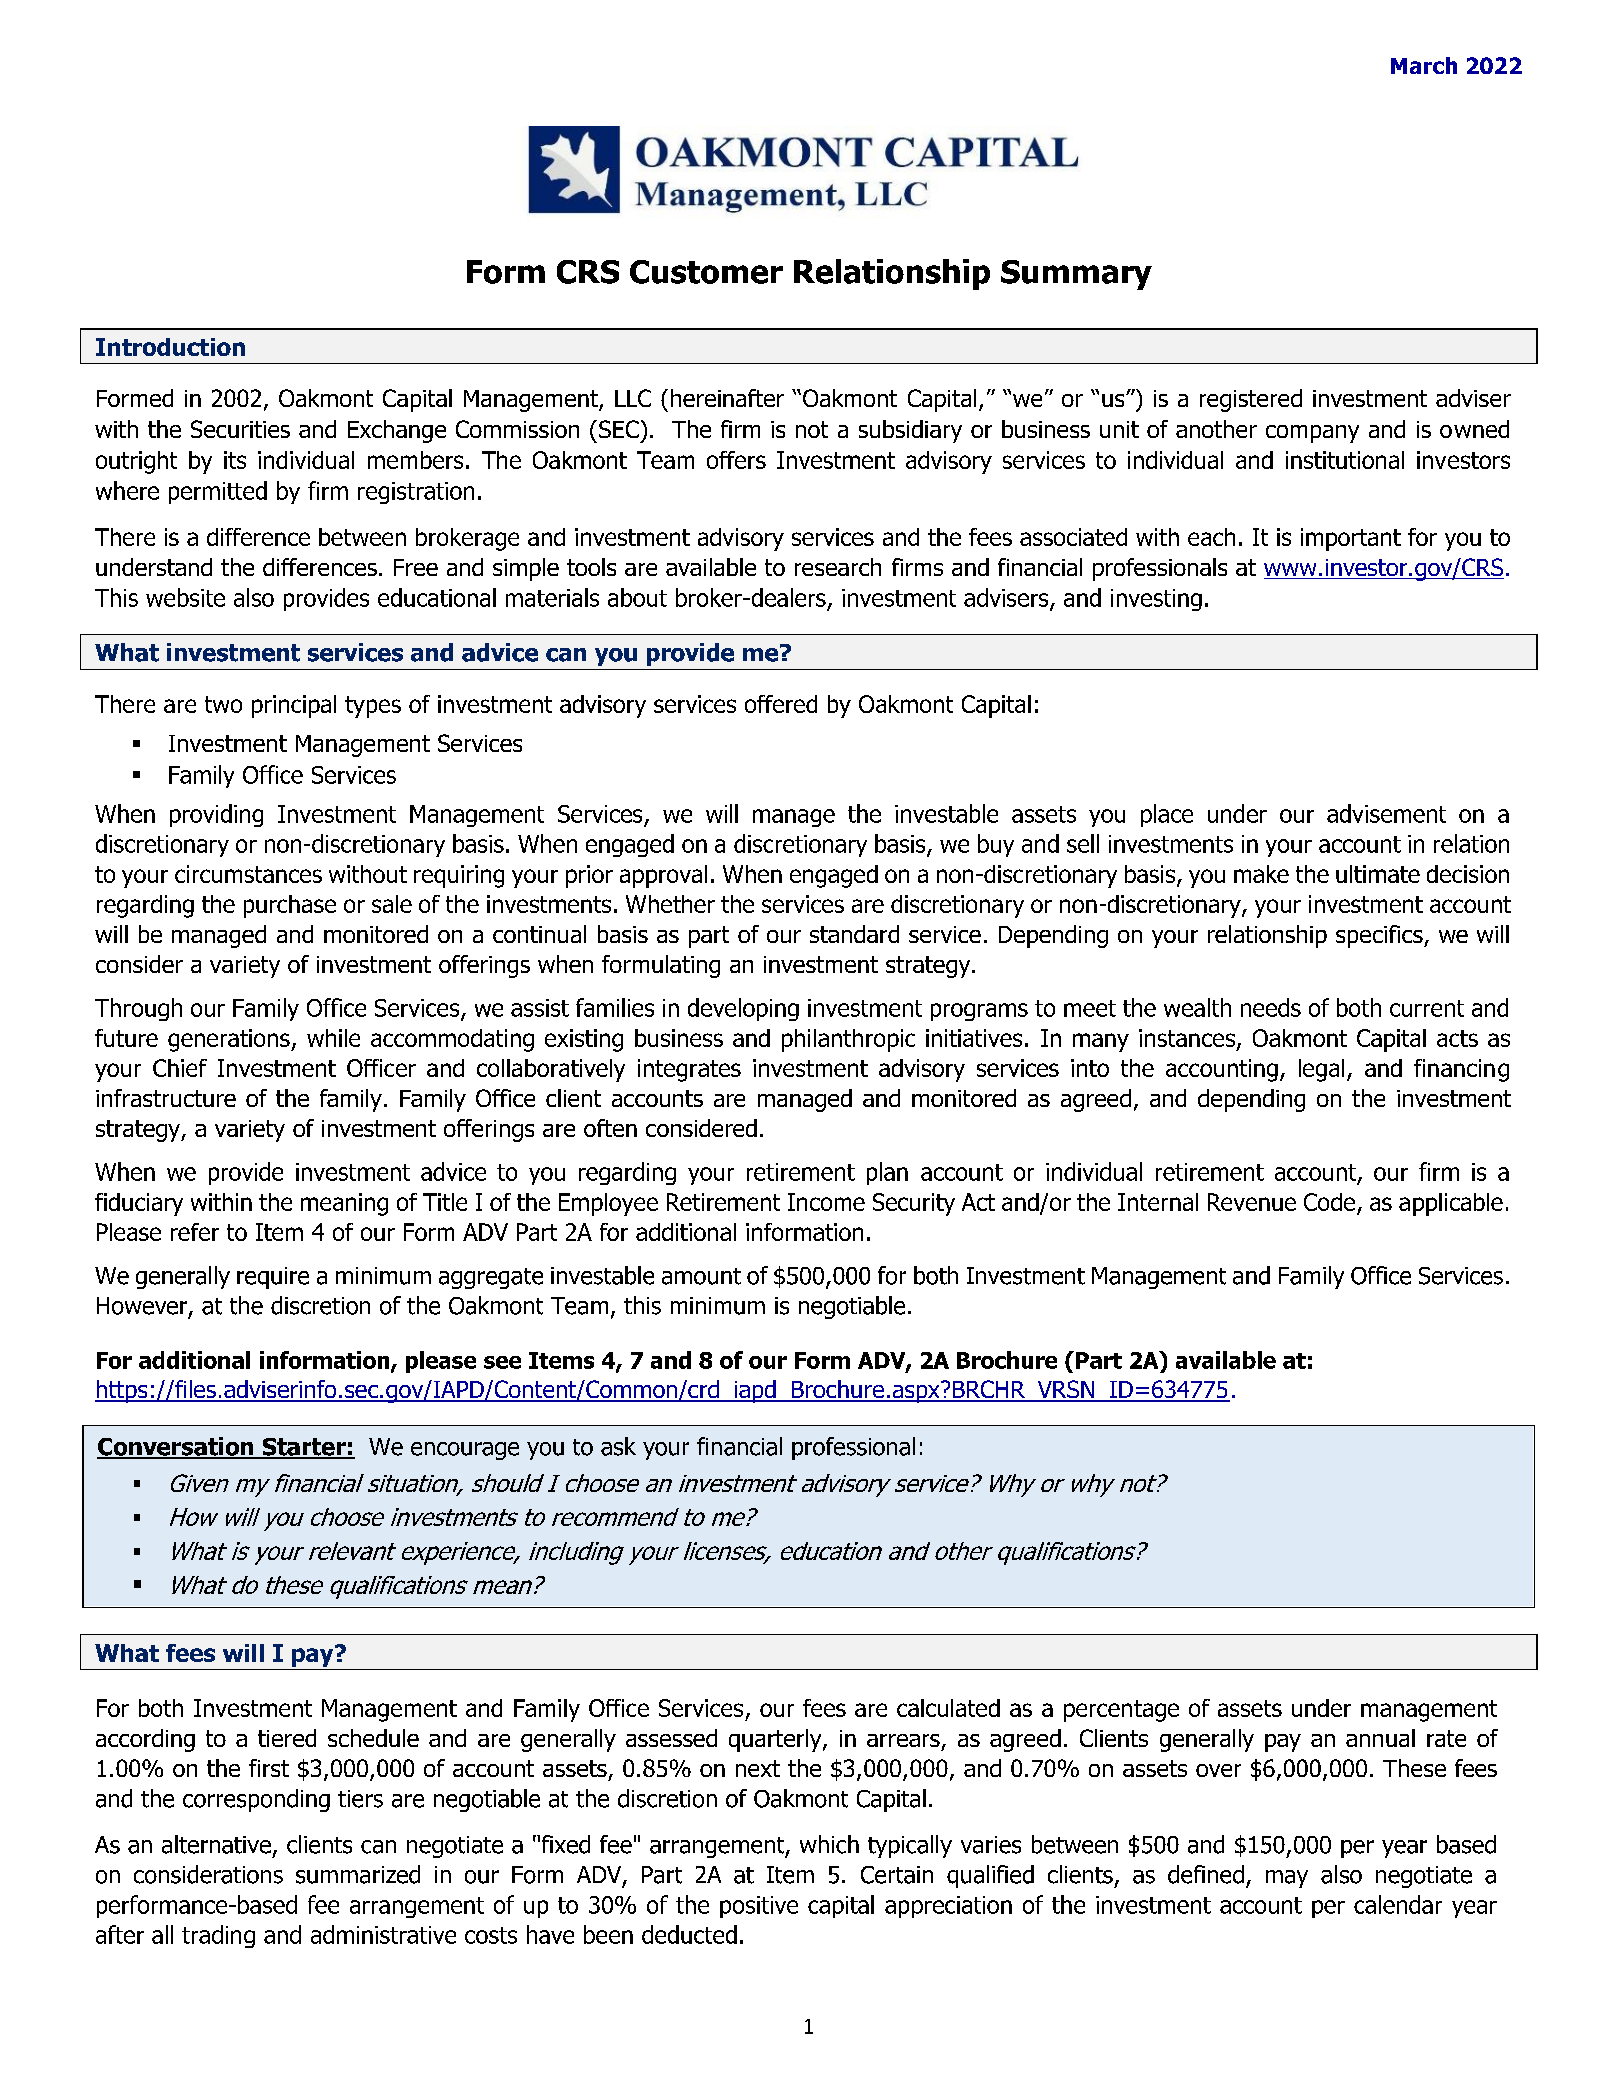 This image has height=2093, width=1617. I want to click on Introduction, so click(170, 347).
